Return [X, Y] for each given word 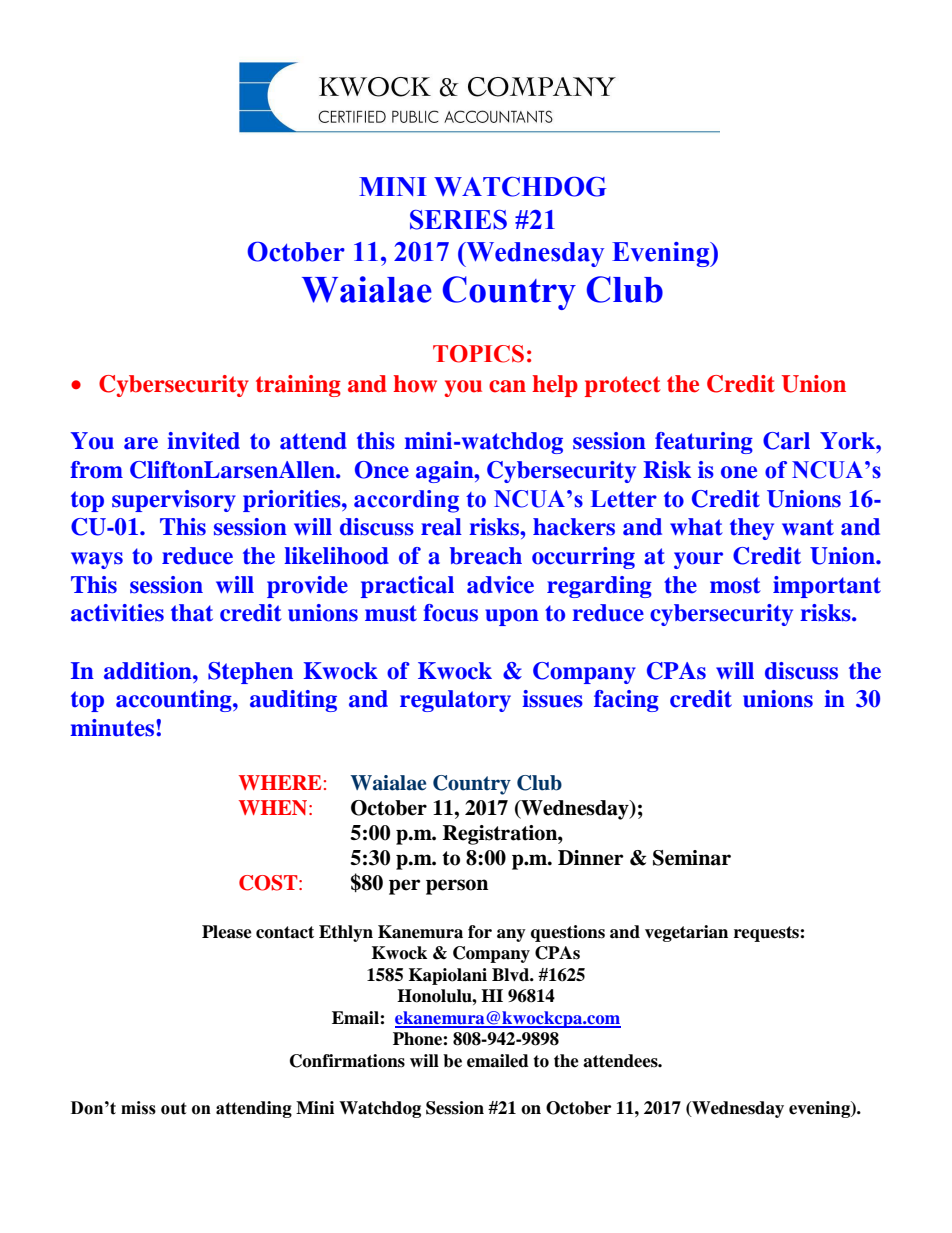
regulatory [455, 701]
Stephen [250, 673]
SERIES [458, 220]
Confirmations [347, 1061]
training [298, 386]
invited [203, 441]
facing [626, 701]
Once [382, 470]
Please [227, 932]
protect [623, 386]
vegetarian [686, 933]
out [174, 1108]
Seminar [692, 858]
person [457, 887]
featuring [704, 443]
